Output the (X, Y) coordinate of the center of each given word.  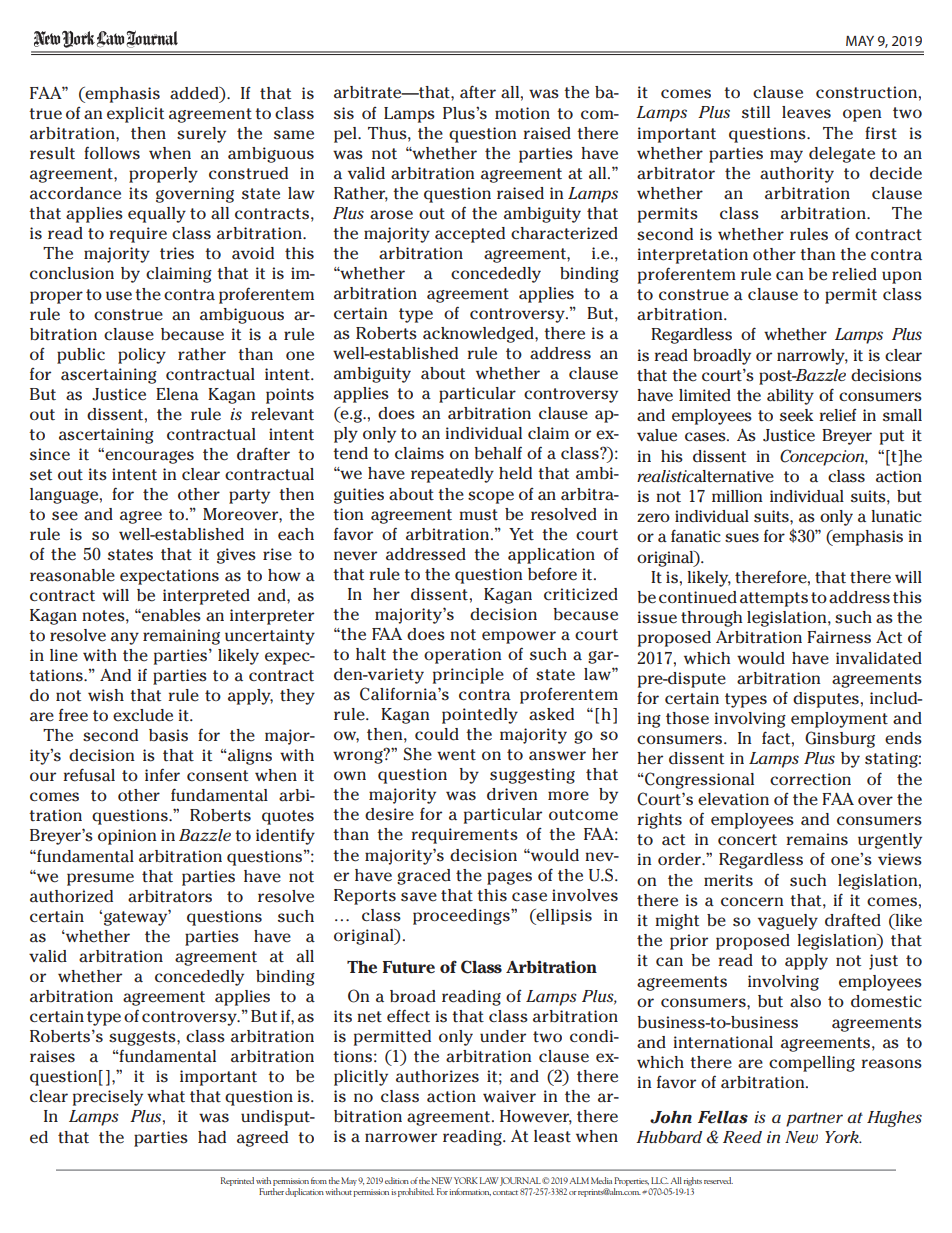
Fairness (839, 637)
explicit (135, 115)
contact (505, 1192)
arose (391, 215)
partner (814, 1119)
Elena (177, 394)
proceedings (462, 917)
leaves (806, 112)
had (212, 1137)
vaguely (788, 922)
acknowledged (479, 335)
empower (519, 637)
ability (790, 397)
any (125, 638)
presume (100, 879)
